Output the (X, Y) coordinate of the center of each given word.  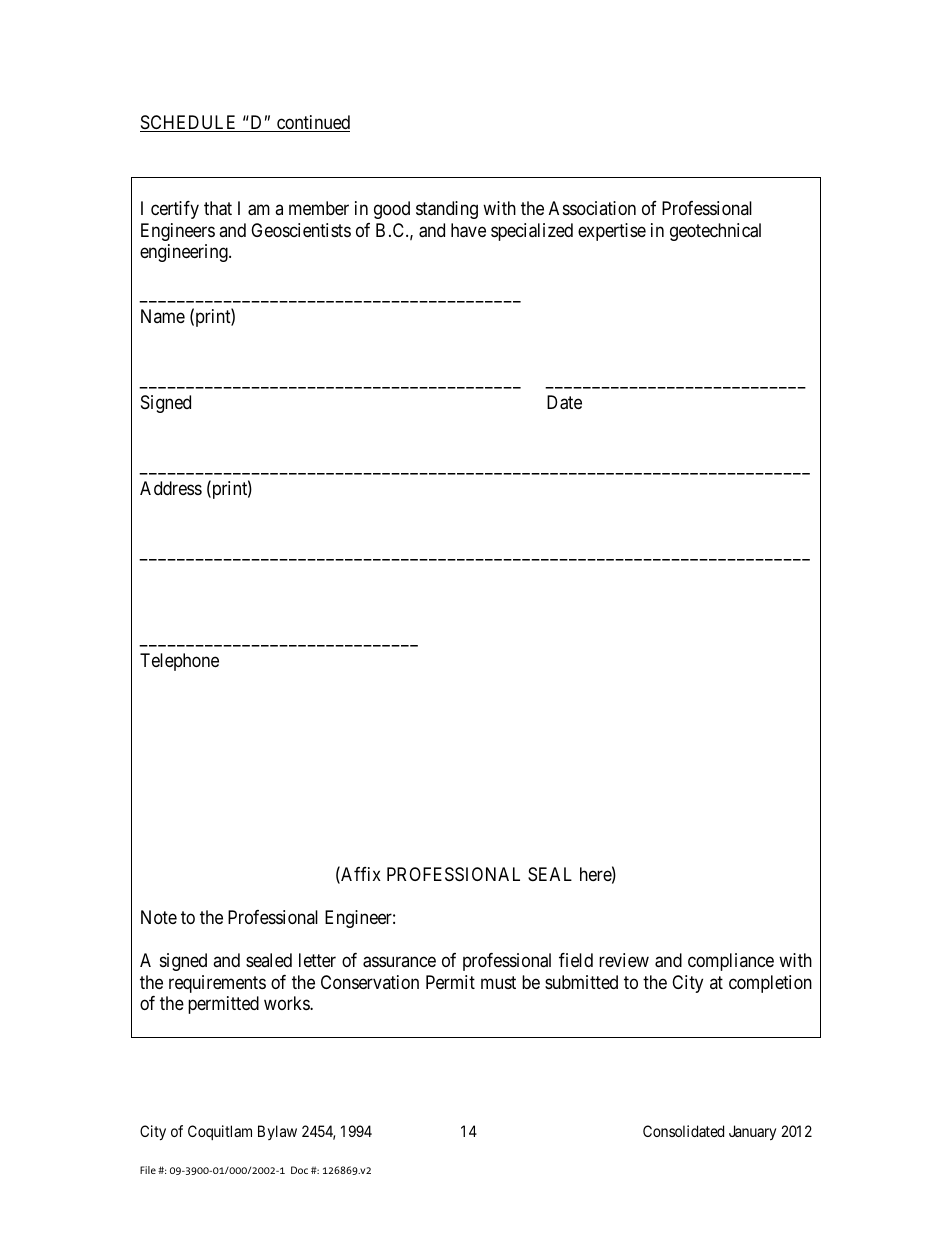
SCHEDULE (189, 123)
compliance (731, 962)
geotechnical (715, 232)
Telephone (179, 662)
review (624, 960)
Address (171, 488)
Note (159, 917)
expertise (612, 232)
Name (163, 316)
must (498, 982)
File (148, 1170)
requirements (217, 984)
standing (447, 210)
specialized (532, 232)
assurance (399, 962)
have (468, 230)
